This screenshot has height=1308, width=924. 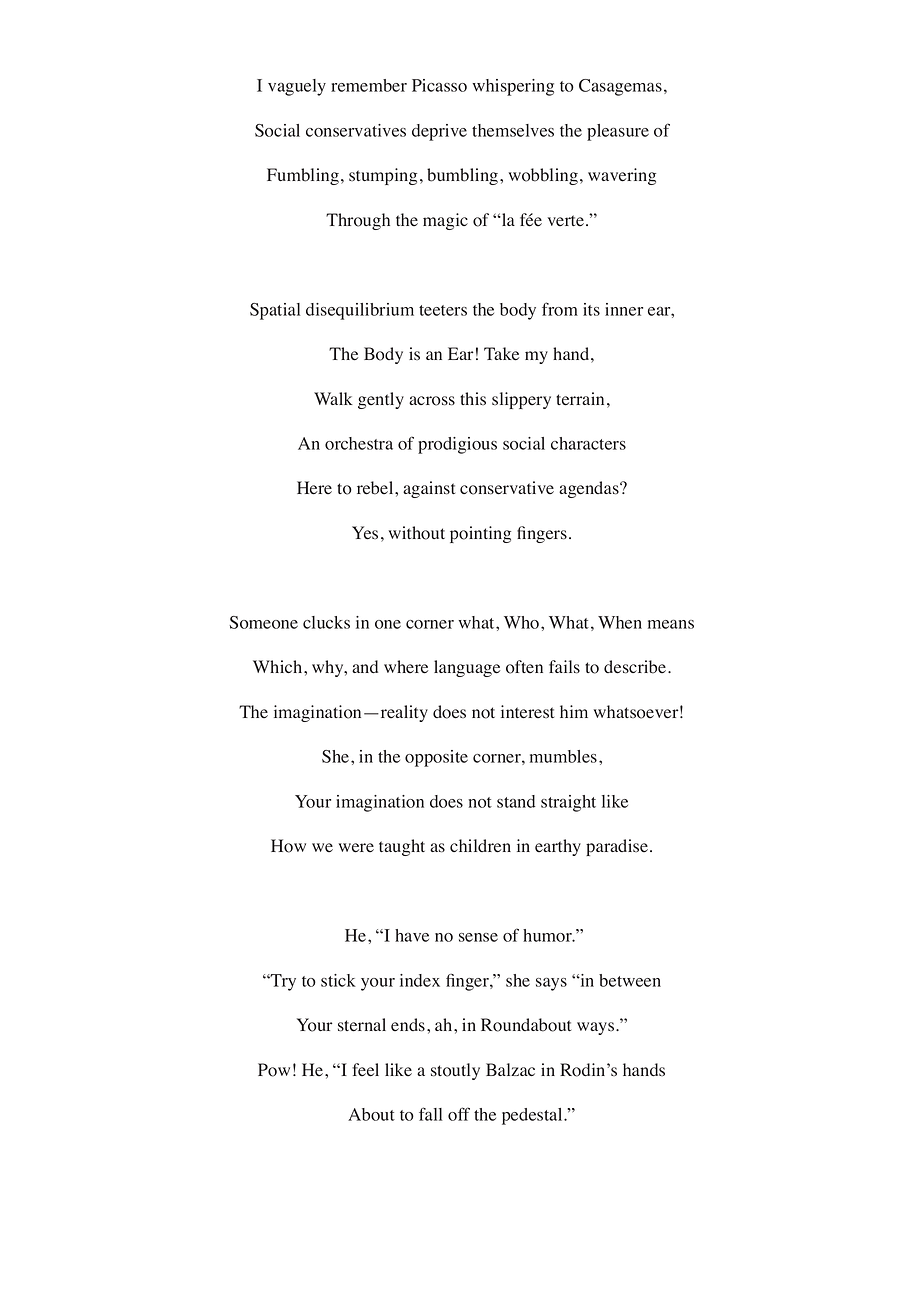 I want to click on pleasure, so click(x=618, y=132).
